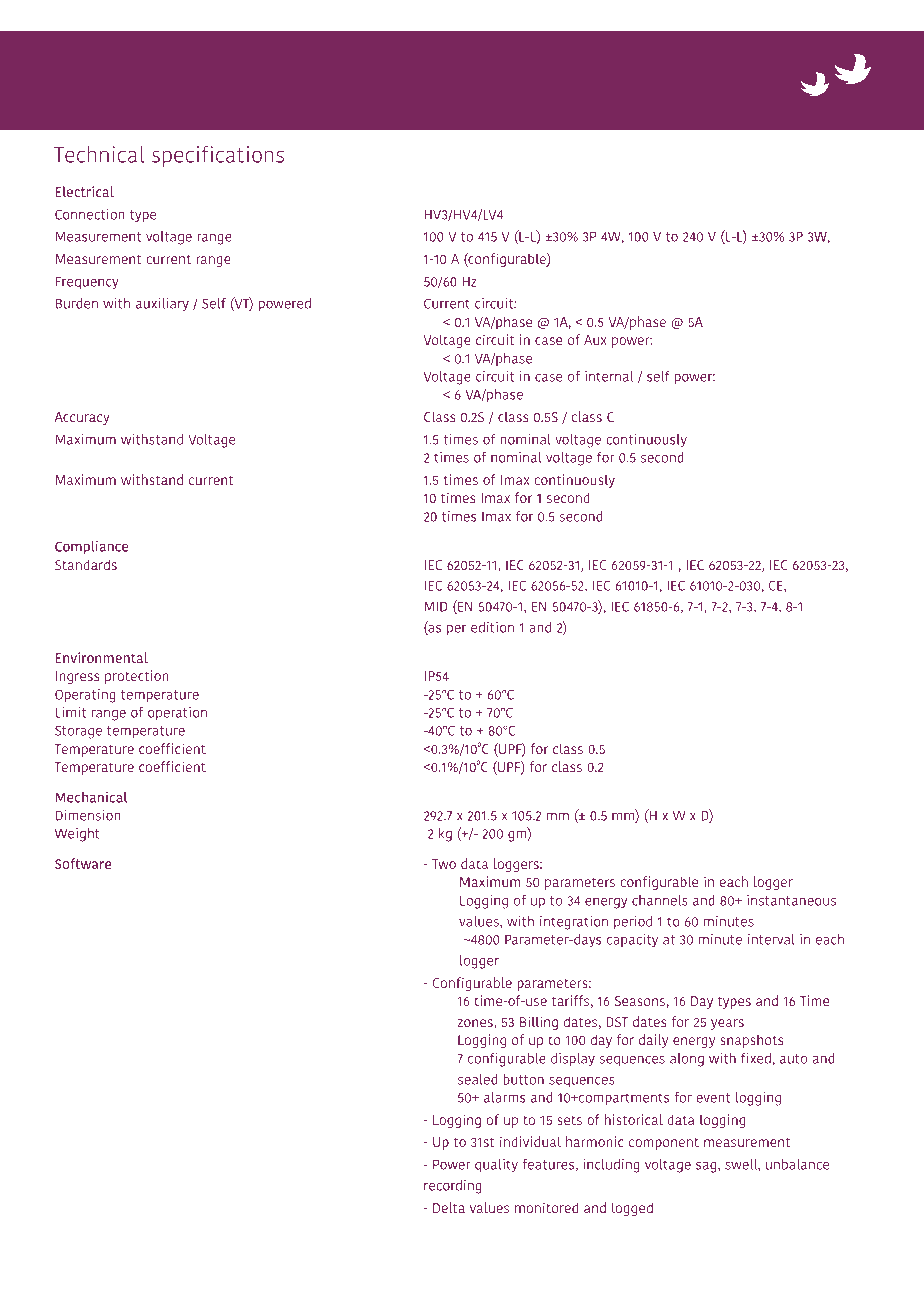 The width and height of the screenshot is (924, 1308). What do you see at coordinates (218, 156) in the screenshot?
I see `specifications` at bounding box center [218, 156].
